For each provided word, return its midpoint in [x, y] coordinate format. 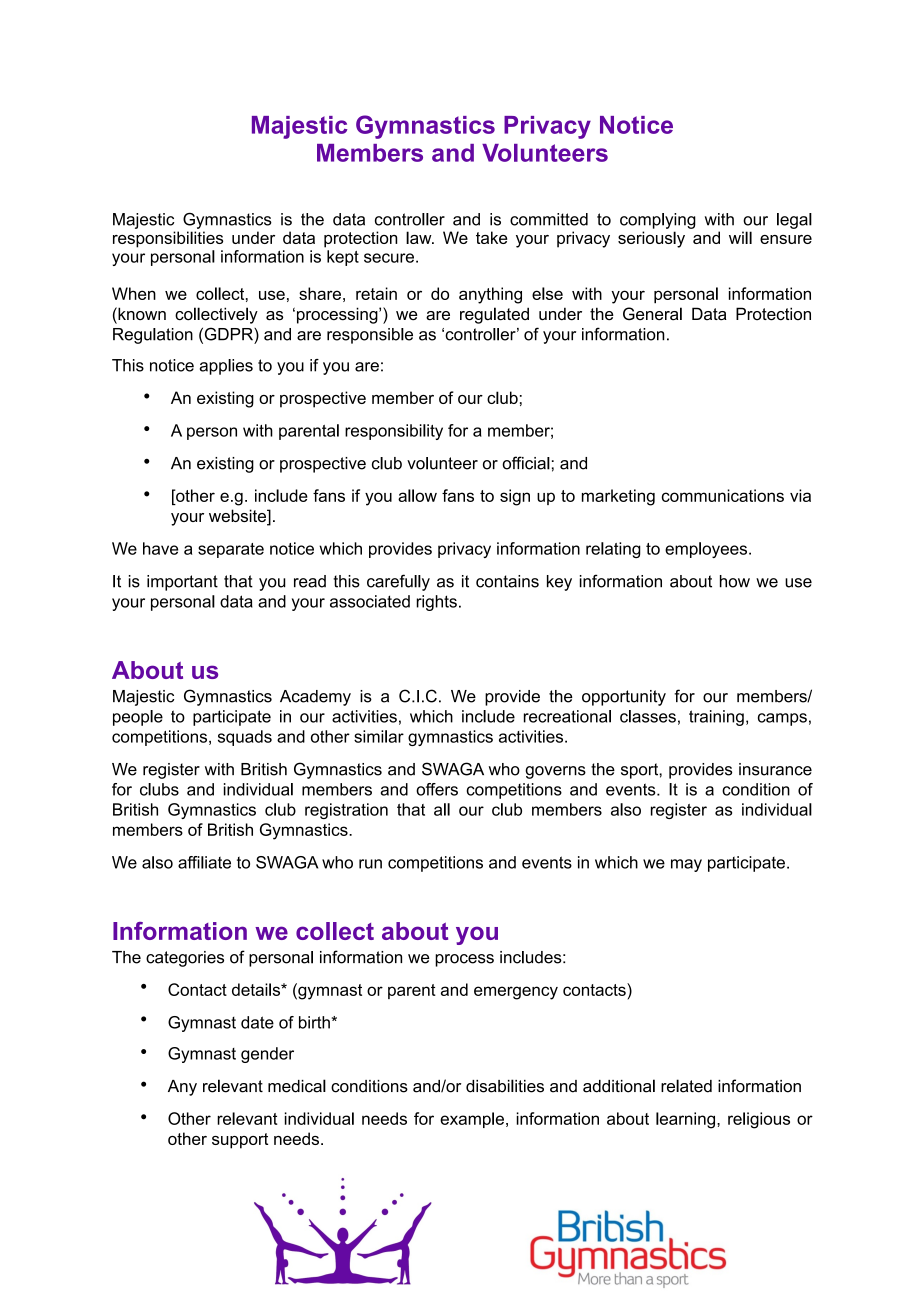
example [472, 1120]
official [526, 463]
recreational [567, 716]
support [240, 1141]
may [686, 865]
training [716, 718]
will [740, 237]
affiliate [204, 862]
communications [723, 495]
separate [231, 550]
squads [245, 738]
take [491, 237]
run [370, 864]
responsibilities [168, 239]
